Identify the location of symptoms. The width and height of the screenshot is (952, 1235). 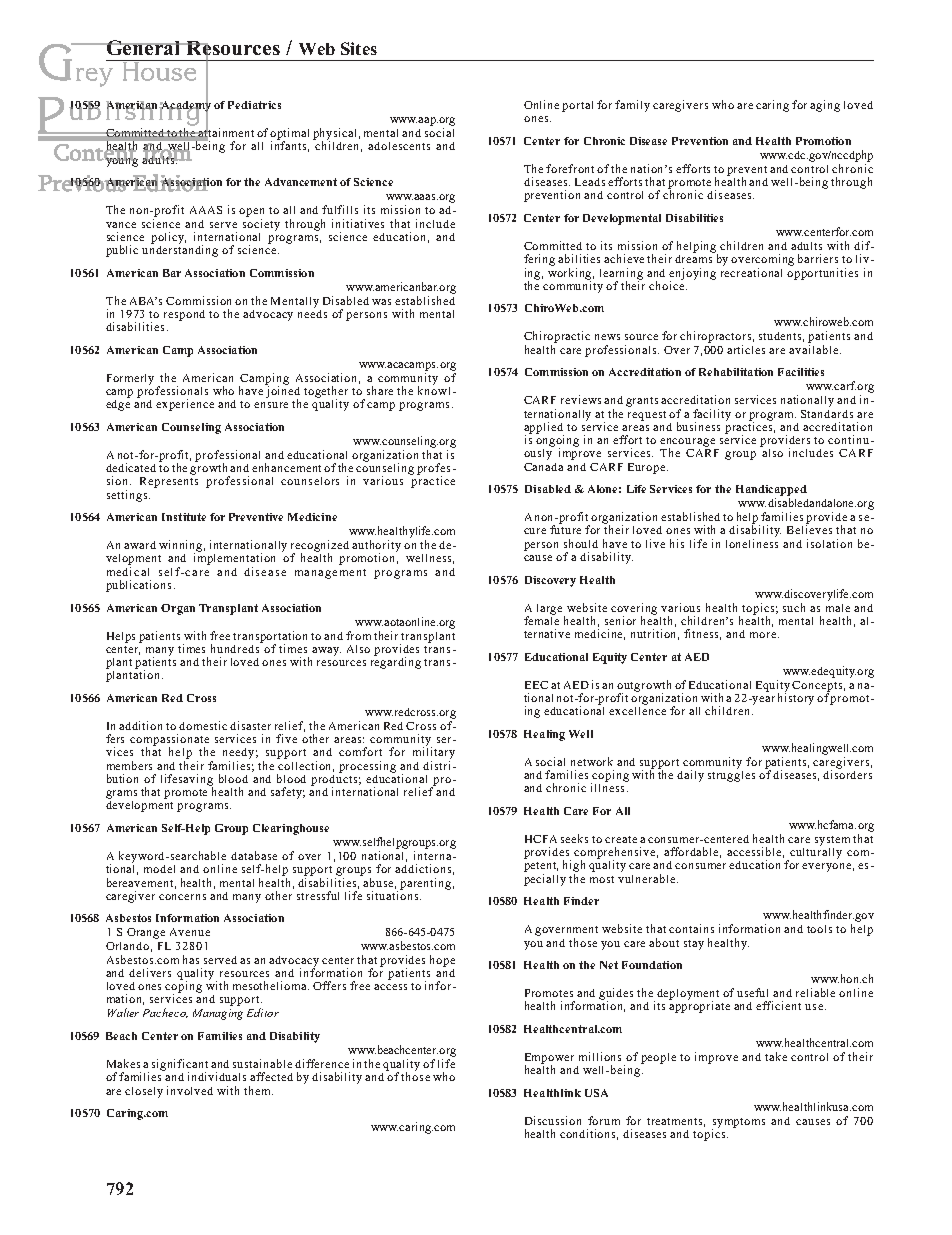
(738, 1124).
